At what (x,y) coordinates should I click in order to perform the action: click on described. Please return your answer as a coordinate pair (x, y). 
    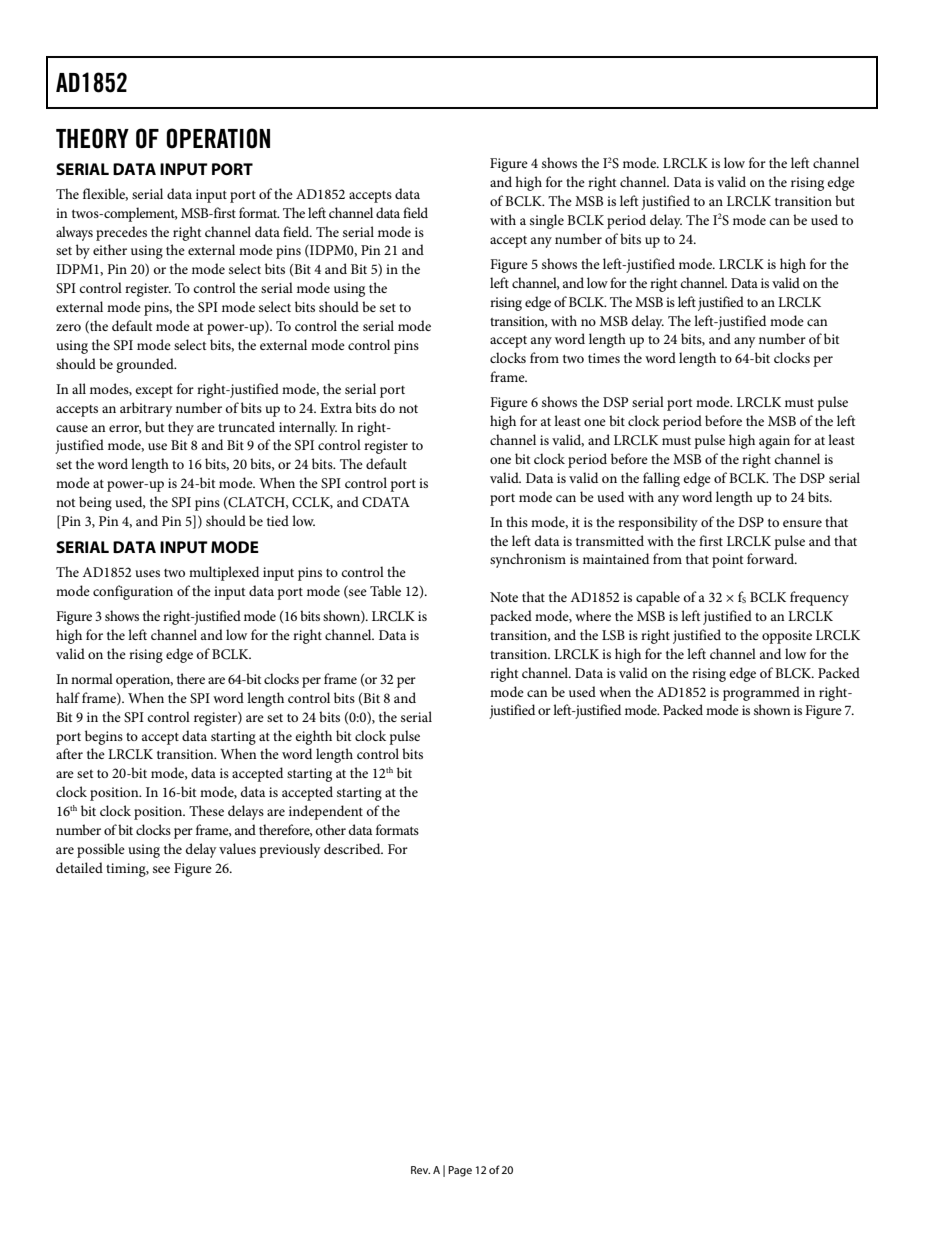
    Looking at the image, I should click on (353, 848).
